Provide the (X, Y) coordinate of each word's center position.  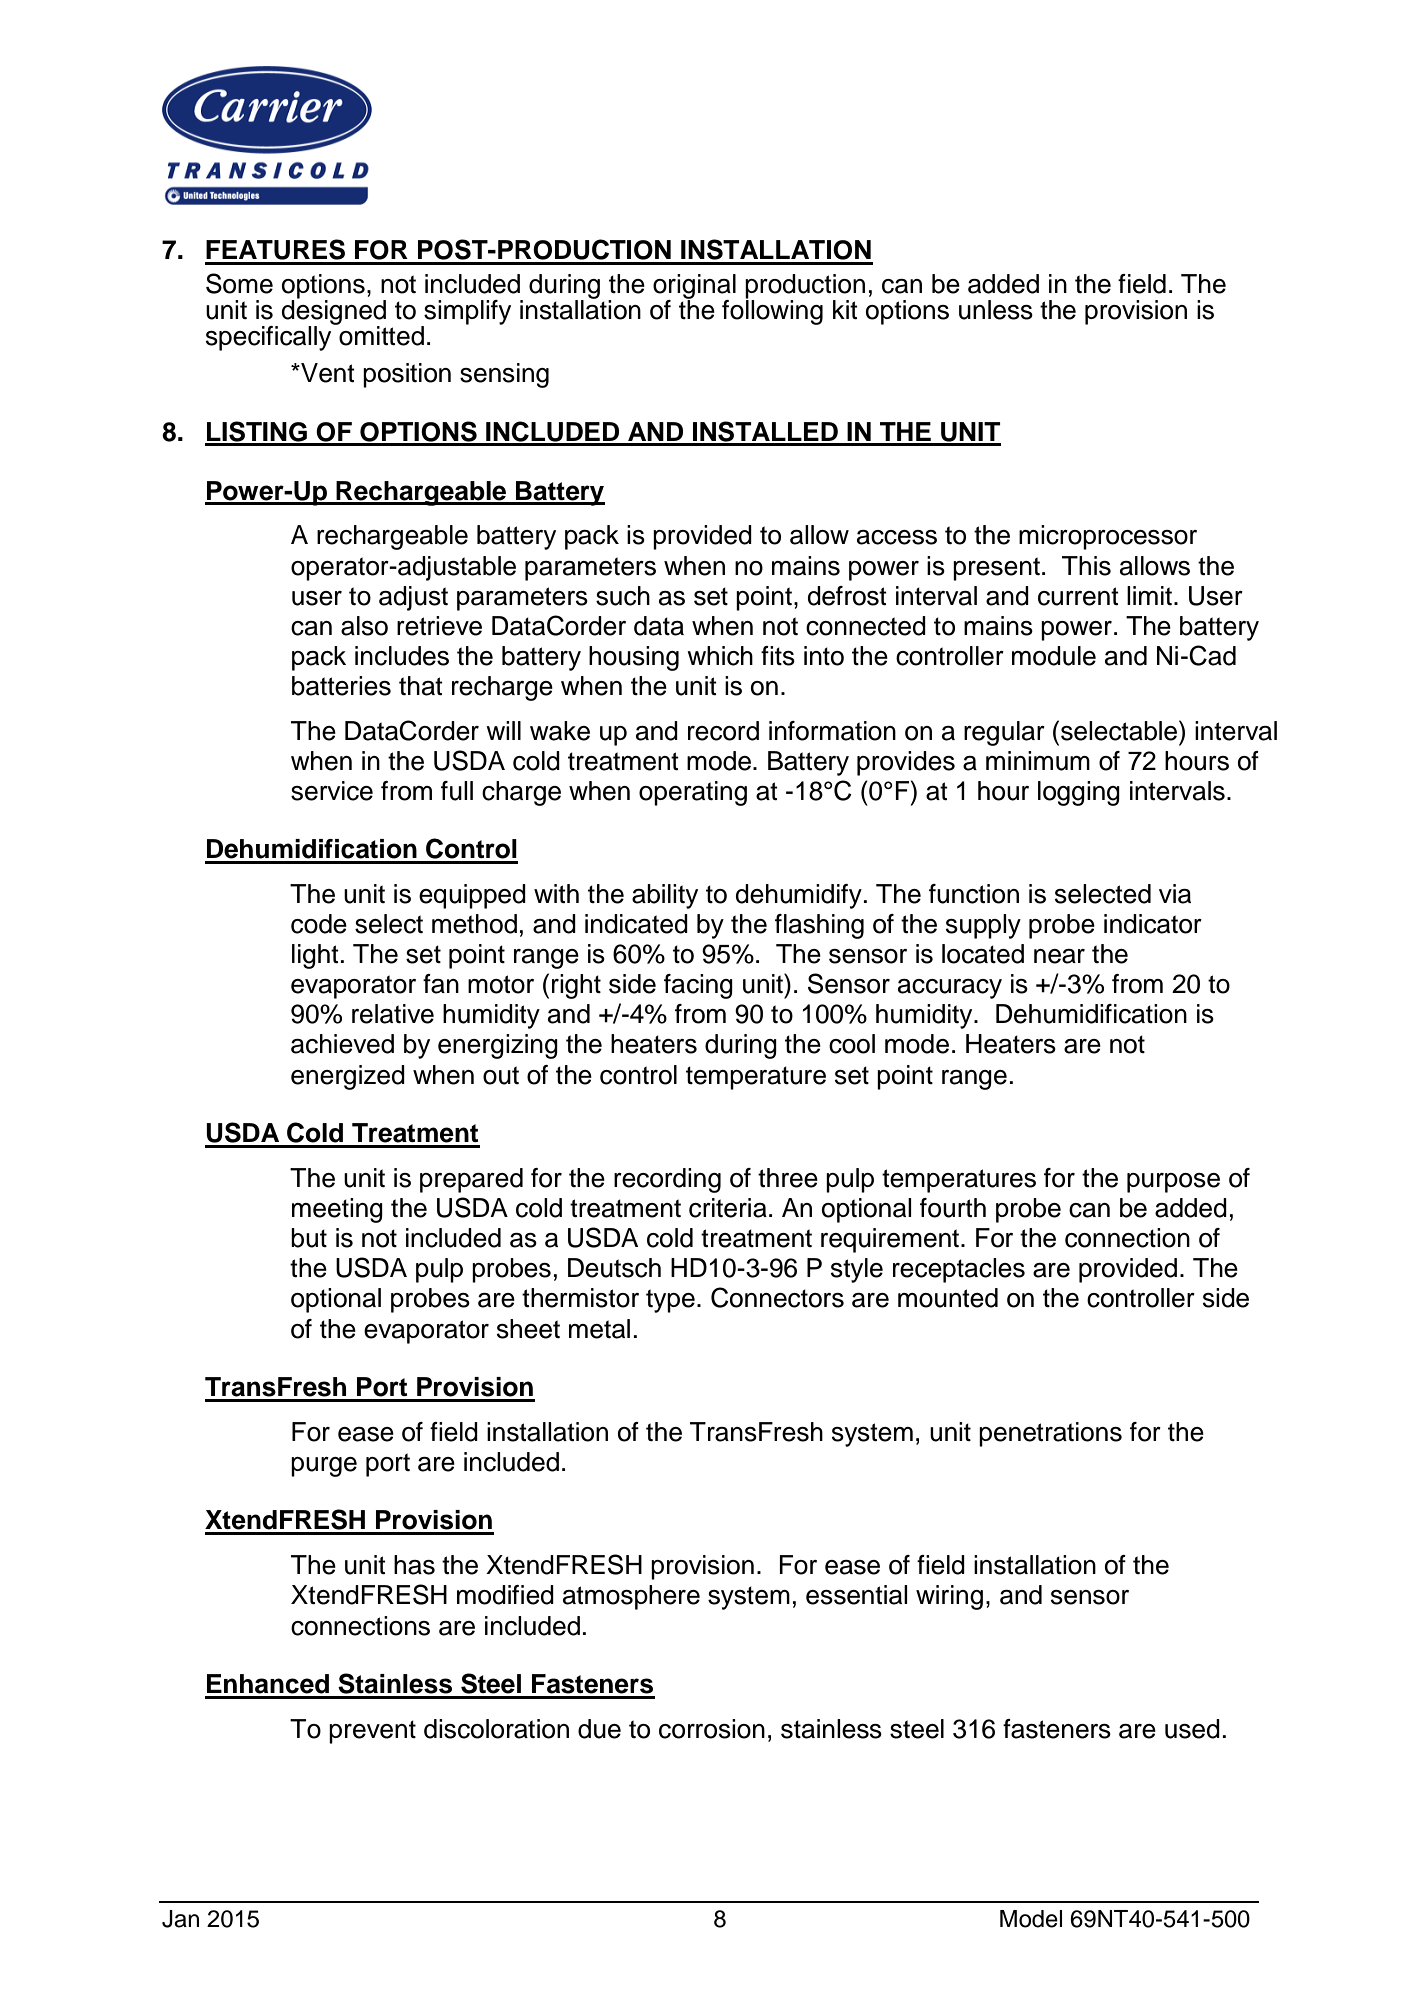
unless (996, 310)
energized (348, 1077)
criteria (728, 1208)
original (694, 287)
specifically (270, 337)
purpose (1173, 1183)
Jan (180, 1919)
